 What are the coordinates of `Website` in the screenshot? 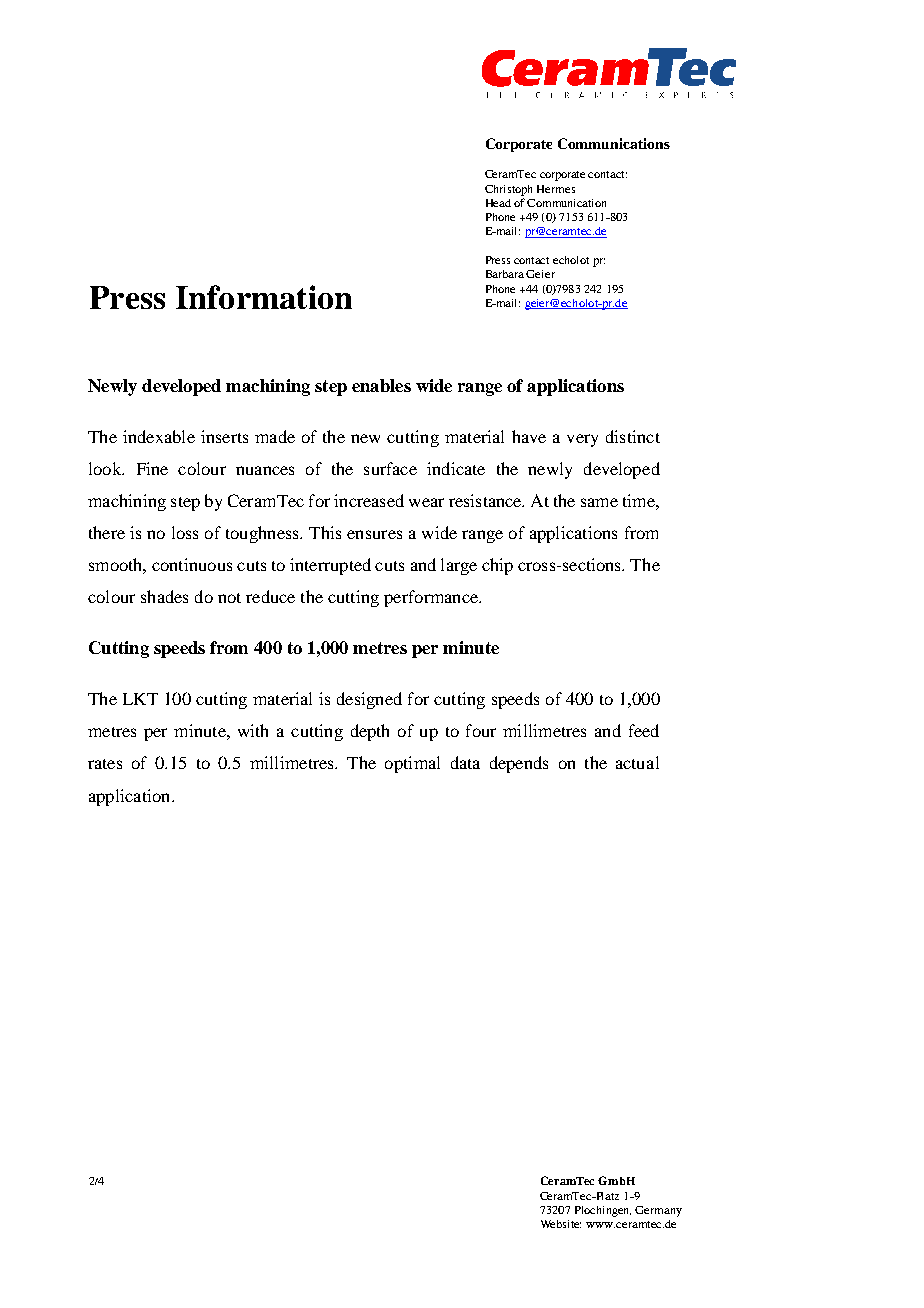 It's located at (561, 1224).
